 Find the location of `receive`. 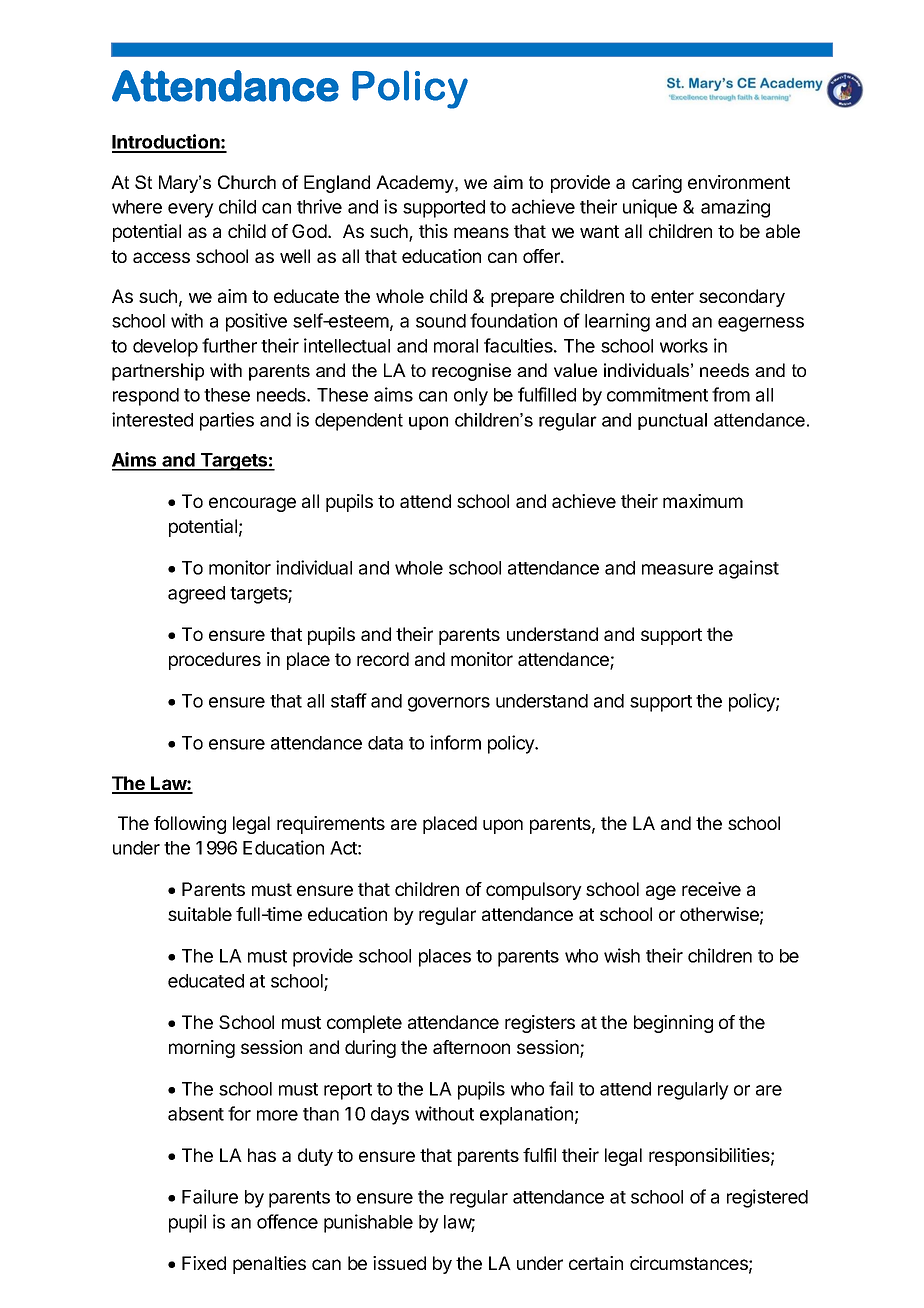

receive is located at coordinates (711, 889).
